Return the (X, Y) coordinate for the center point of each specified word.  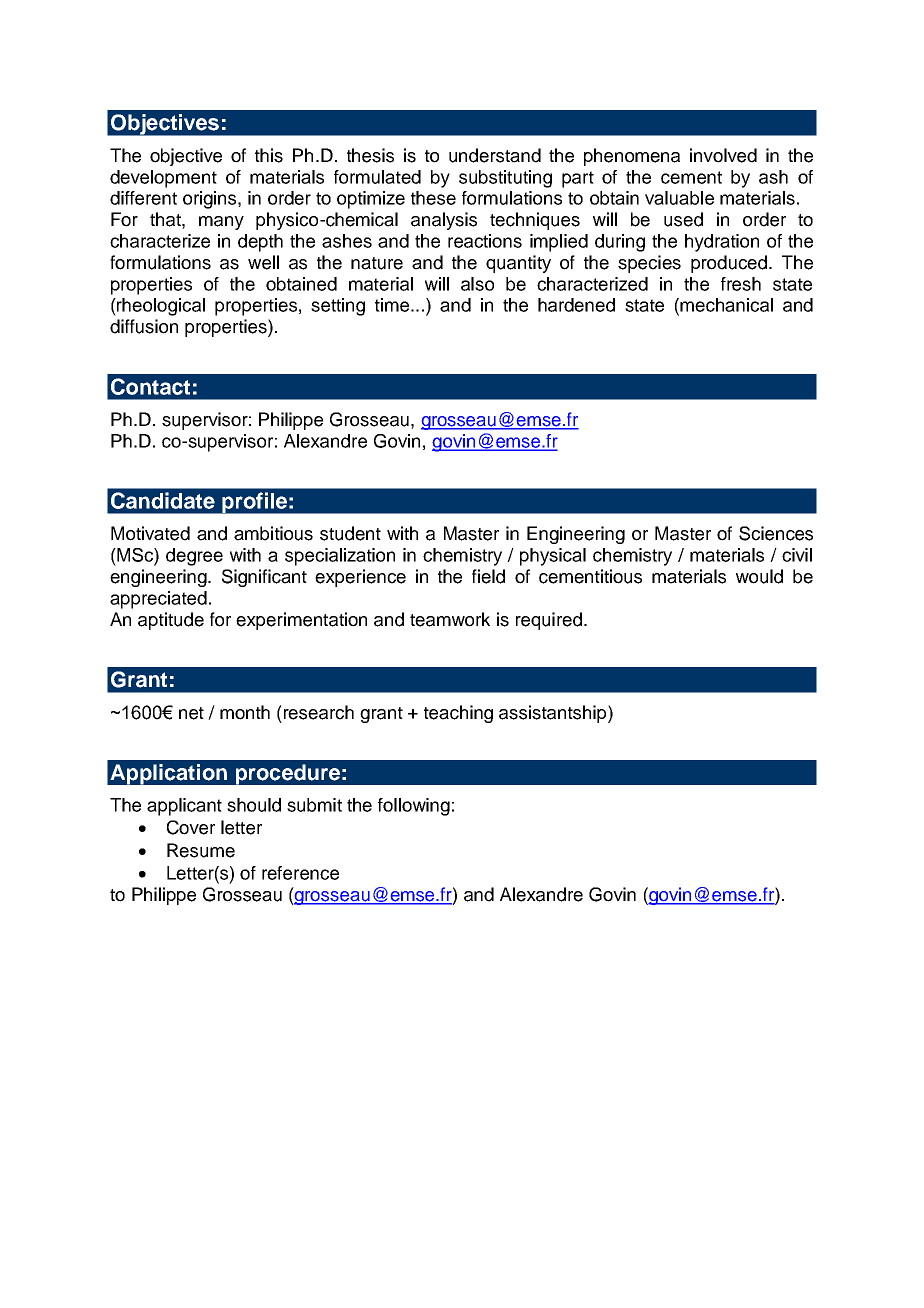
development (163, 179)
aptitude (171, 621)
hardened (576, 305)
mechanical (725, 305)
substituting (505, 179)
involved (723, 155)
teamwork (450, 619)
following (414, 807)
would (759, 576)
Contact (150, 386)
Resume (201, 850)
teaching (458, 714)
